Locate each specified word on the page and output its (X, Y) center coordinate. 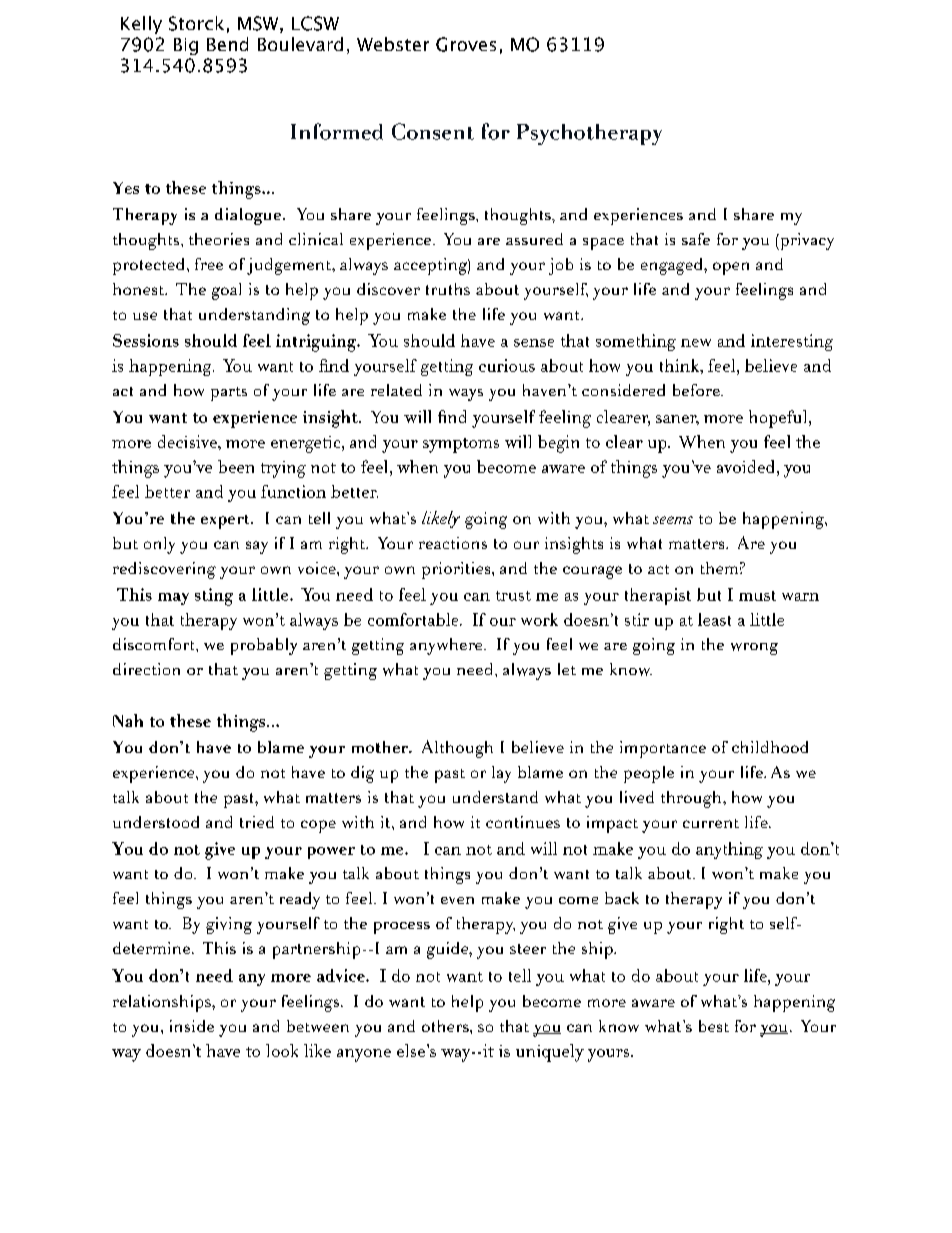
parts (229, 394)
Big (186, 46)
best (714, 1026)
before (697, 390)
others (446, 1026)
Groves (466, 44)
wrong (754, 649)
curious (507, 365)
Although (457, 749)
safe (696, 239)
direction (146, 669)
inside (192, 1026)
